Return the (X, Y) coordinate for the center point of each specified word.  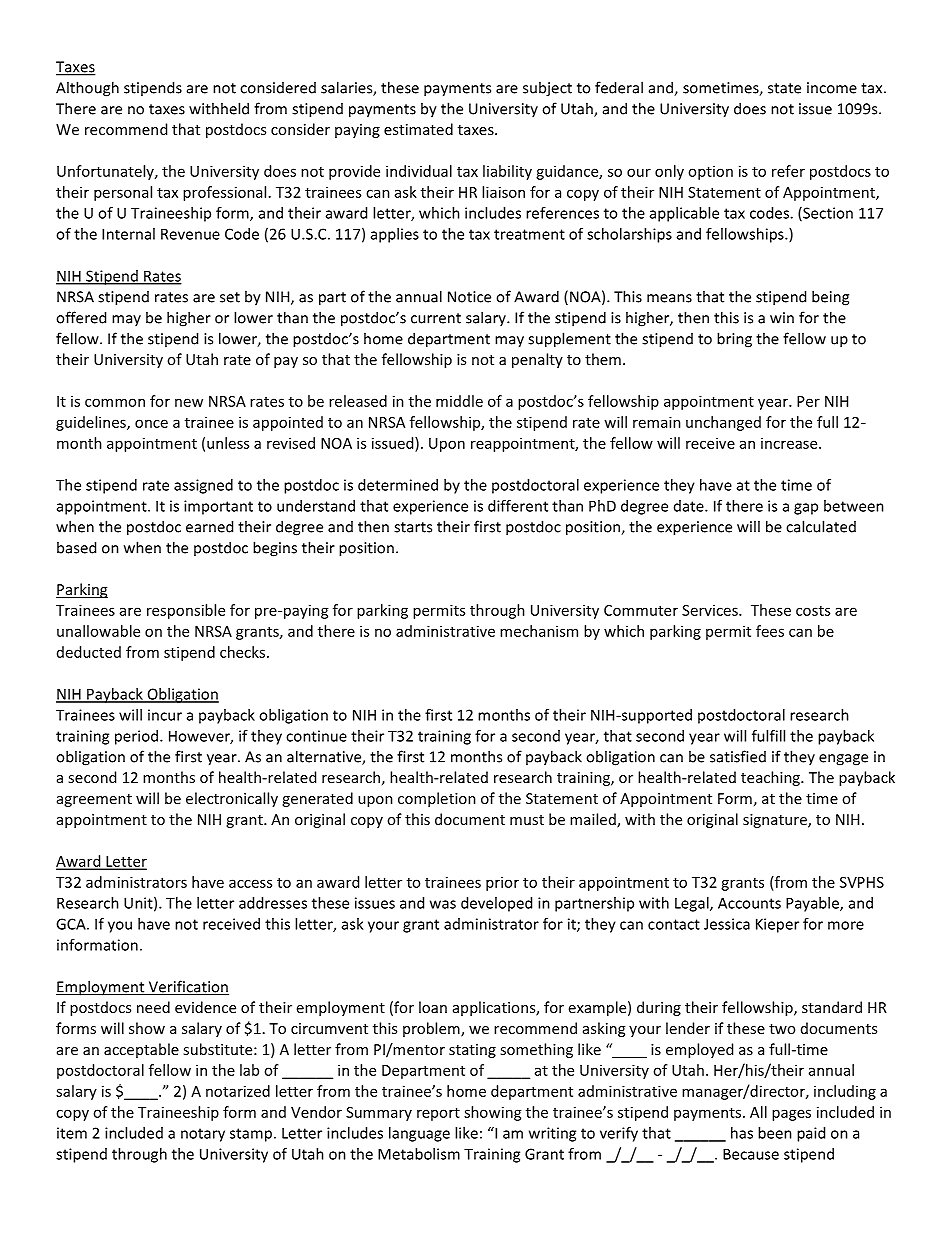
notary (203, 1135)
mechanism (539, 631)
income (832, 88)
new (189, 402)
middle (459, 401)
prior (502, 883)
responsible (186, 611)
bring (734, 340)
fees (770, 631)
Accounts (749, 903)
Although (87, 89)
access (250, 883)
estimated (418, 129)
